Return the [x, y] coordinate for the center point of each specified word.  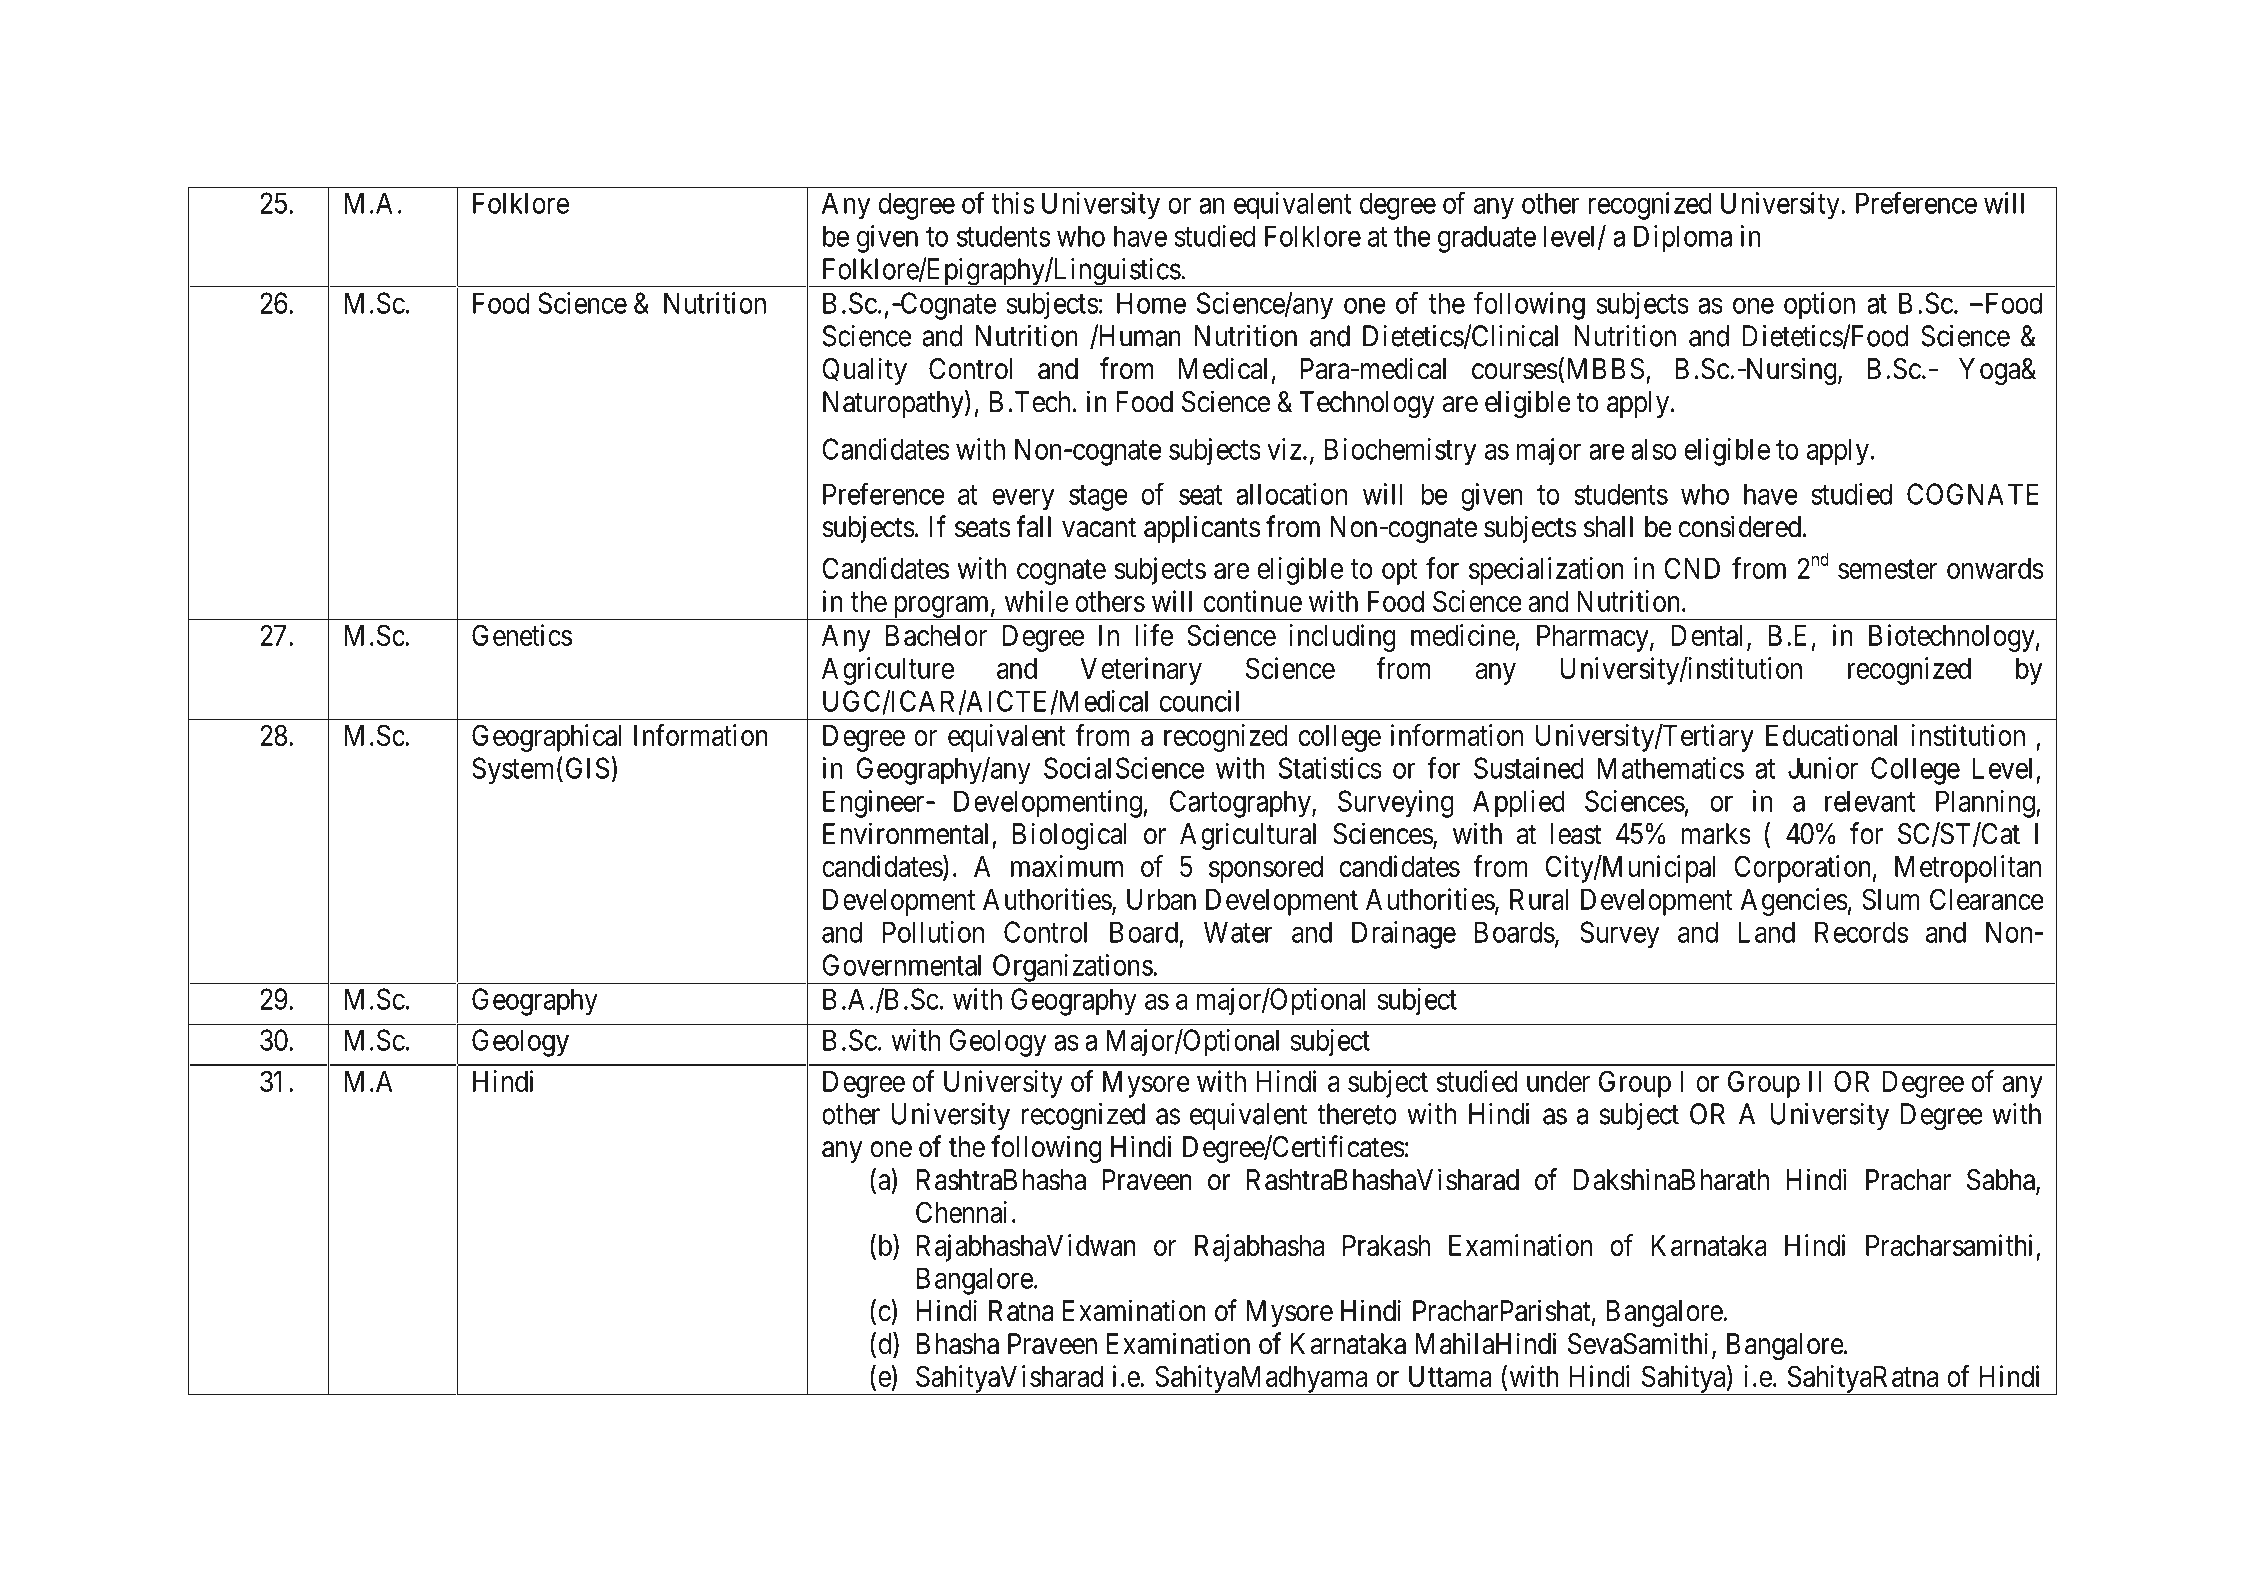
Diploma [1683, 239]
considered [1740, 526]
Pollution [933, 932]
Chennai [961, 1212]
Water [1238, 932]
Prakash [1386, 1245]
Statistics [1330, 768]
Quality [864, 371]
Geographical [547, 738]
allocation [1291, 494]
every [1023, 500]
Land [1766, 932]
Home [1151, 303]
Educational [1831, 735]
